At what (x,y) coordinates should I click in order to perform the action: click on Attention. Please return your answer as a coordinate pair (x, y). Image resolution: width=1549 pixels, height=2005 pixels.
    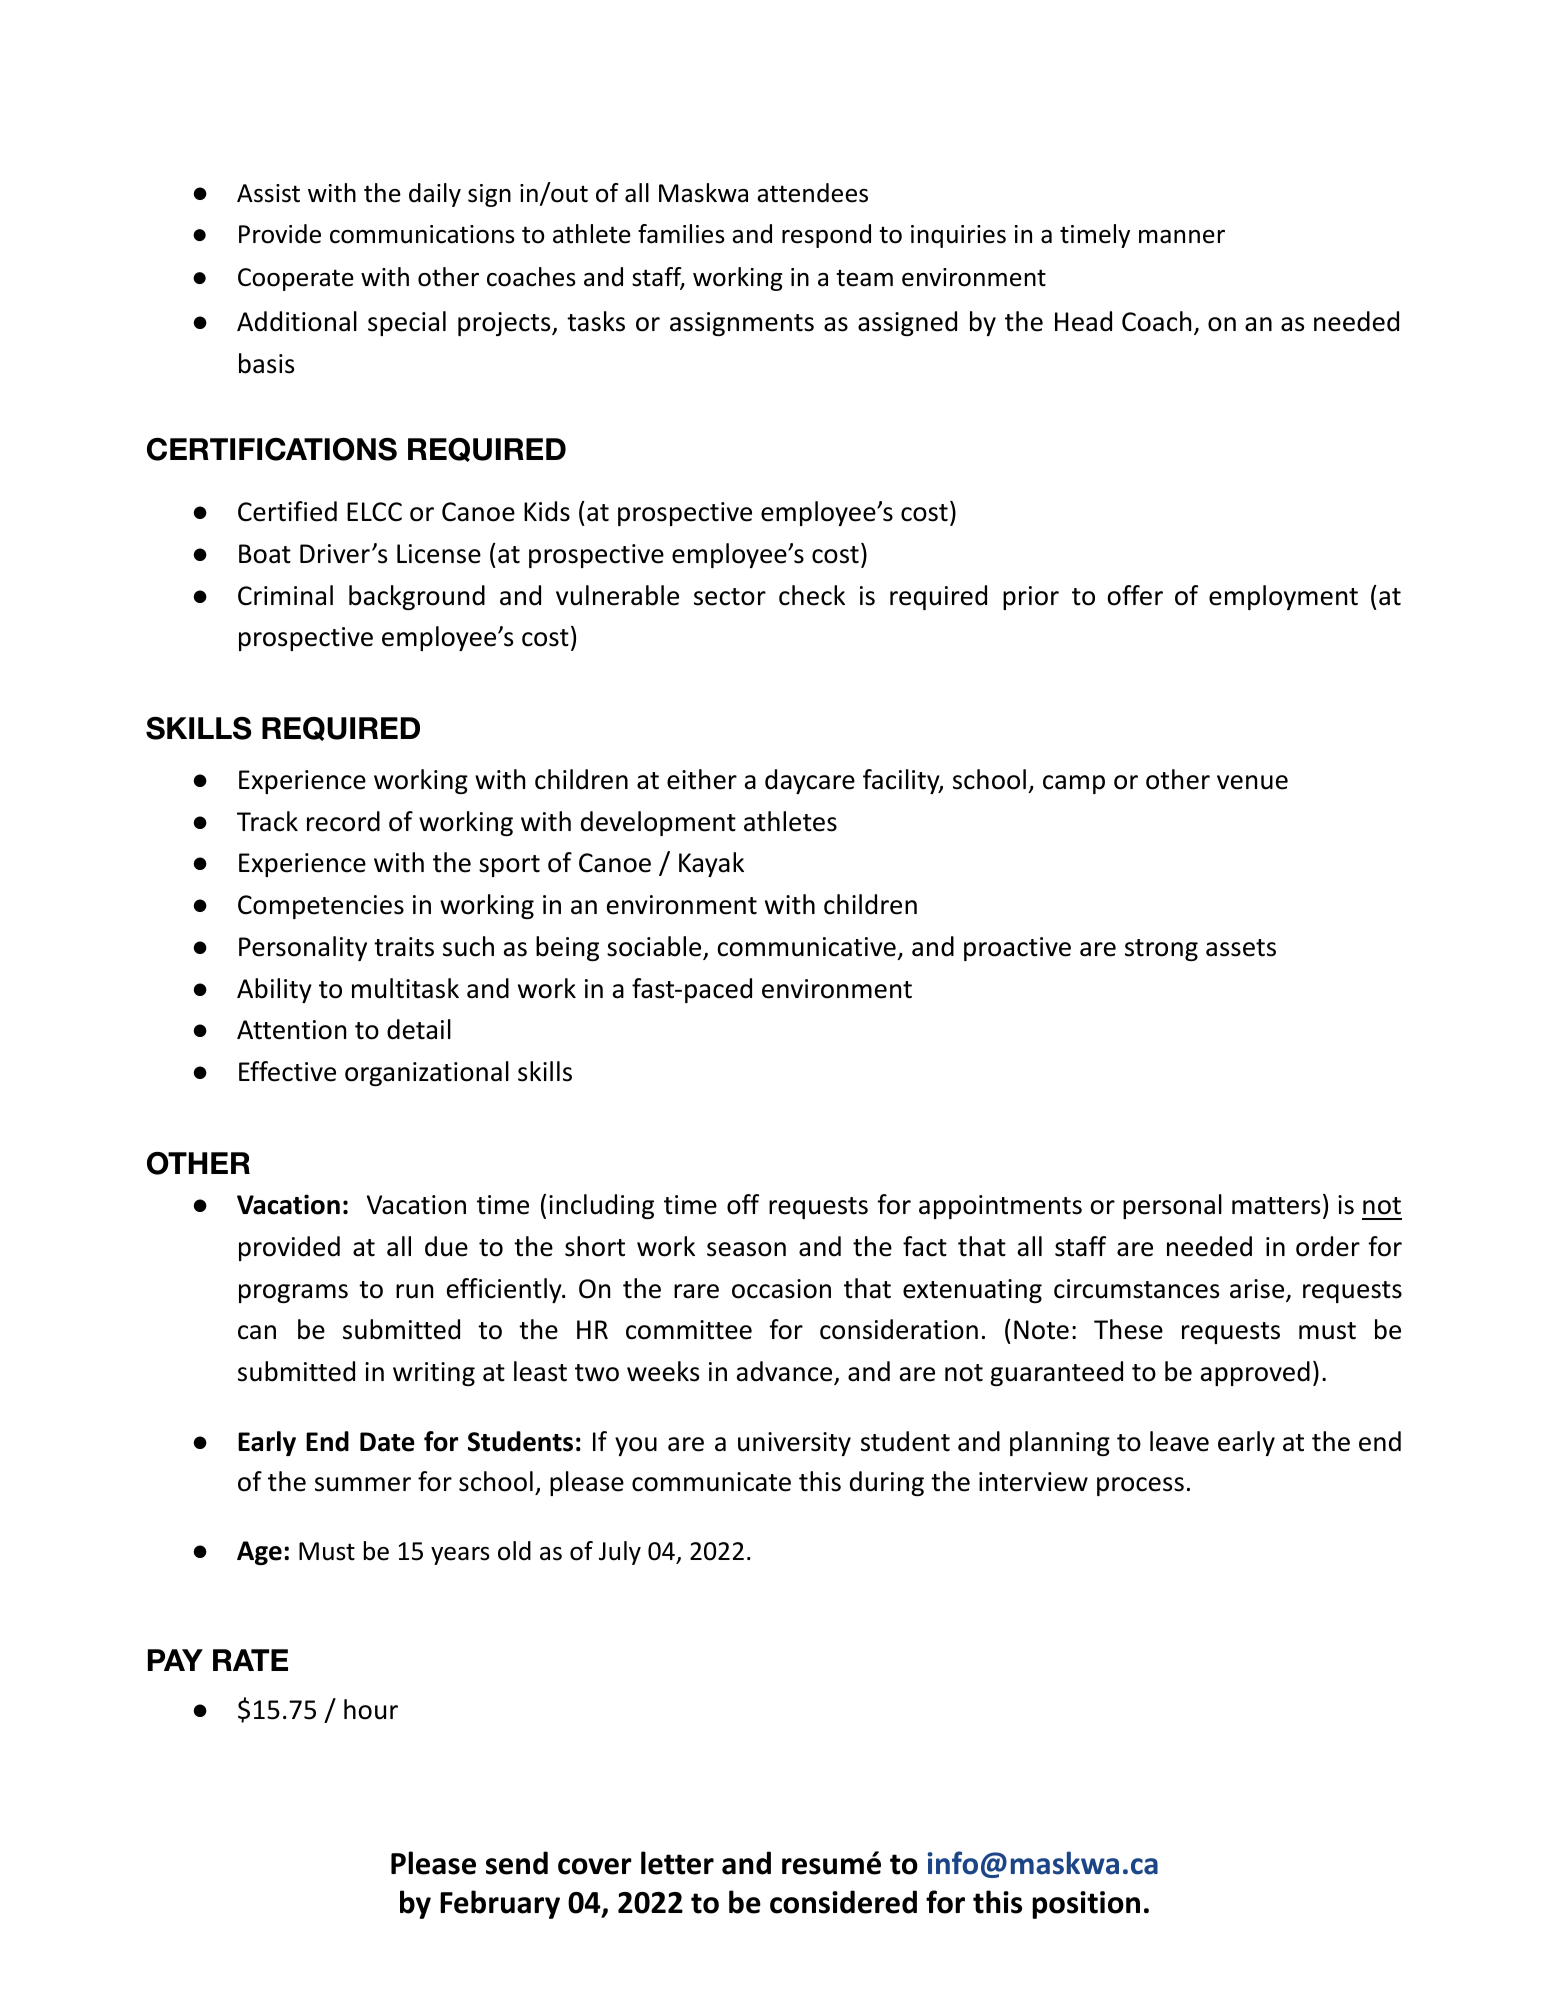
    Looking at the image, I should click on (291, 1030).
